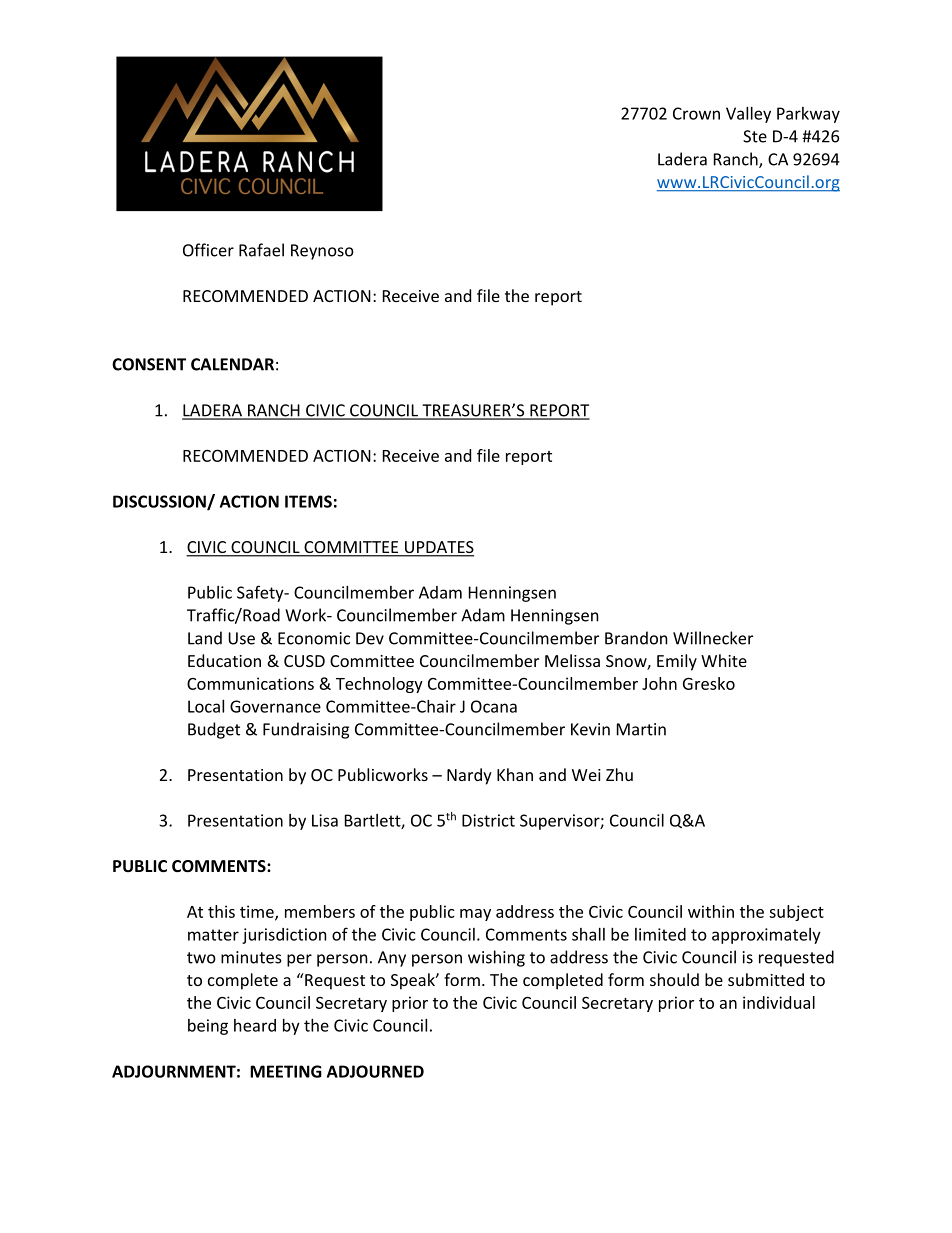 The width and height of the page is (952, 1233). Describe the element at coordinates (241, 638) in the page. I see `Use` at that location.
